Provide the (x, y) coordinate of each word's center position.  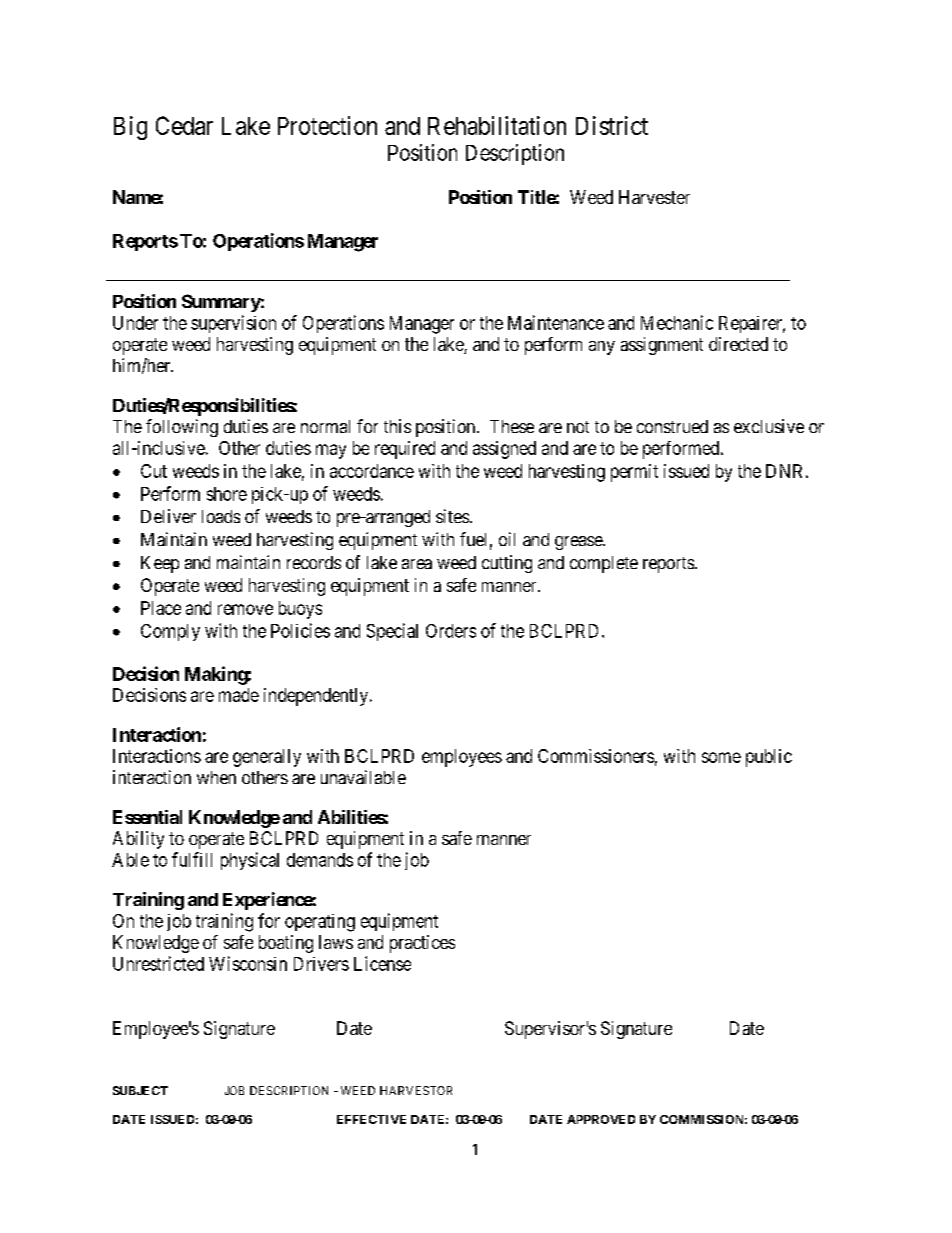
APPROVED (601, 1119)
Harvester (654, 197)
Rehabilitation (497, 125)
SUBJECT (140, 1090)
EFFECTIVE (371, 1119)
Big (130, 128)
